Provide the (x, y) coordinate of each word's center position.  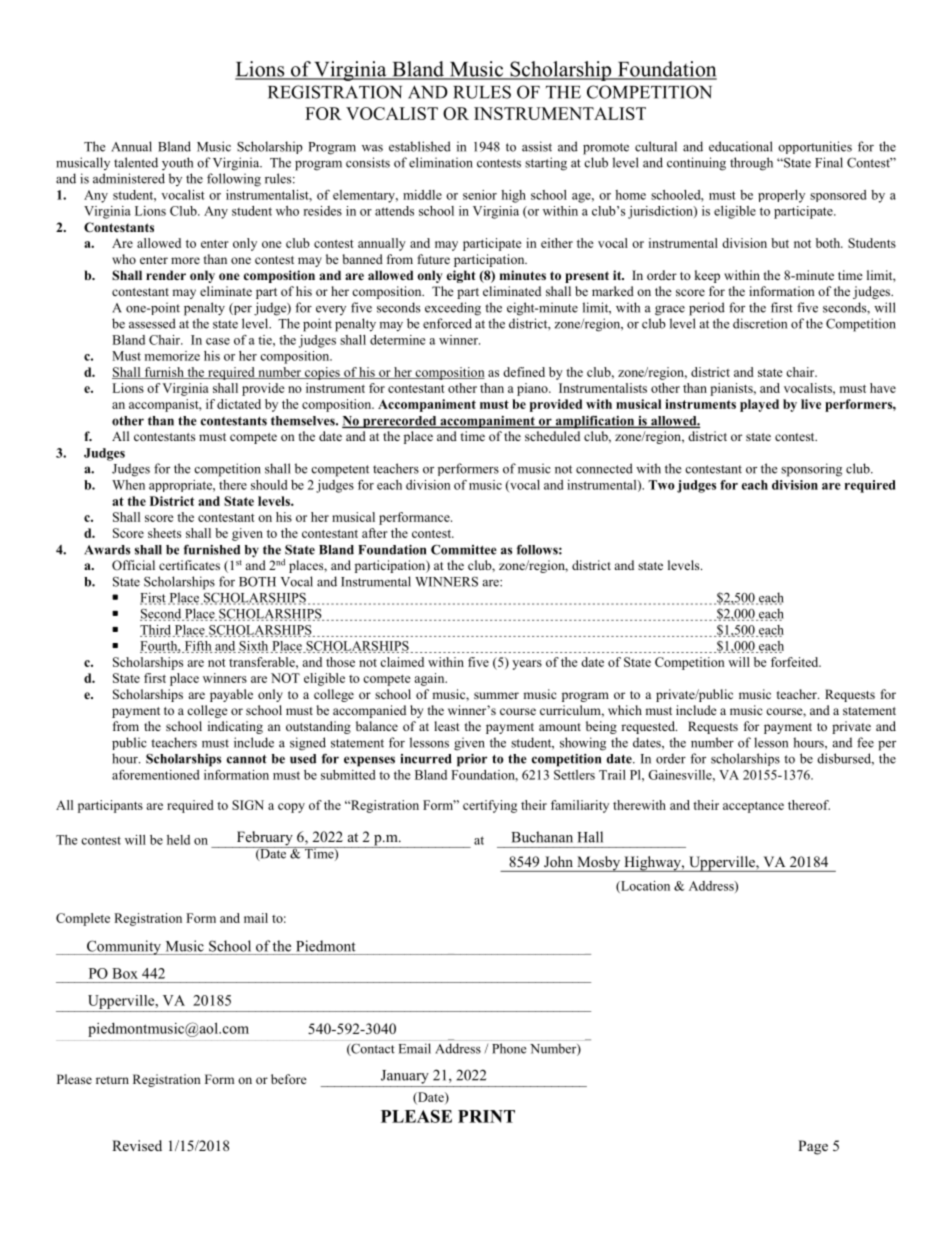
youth (177, 163)
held (178, 840)
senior (480, 195)
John (558, 861)
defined (524, 372)
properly (781, 196)
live (811, 404)
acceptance (753, 807)
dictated (239, 404)
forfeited (796, 662)
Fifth (197, 647)
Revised (137, 1145)
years (527, 665)
